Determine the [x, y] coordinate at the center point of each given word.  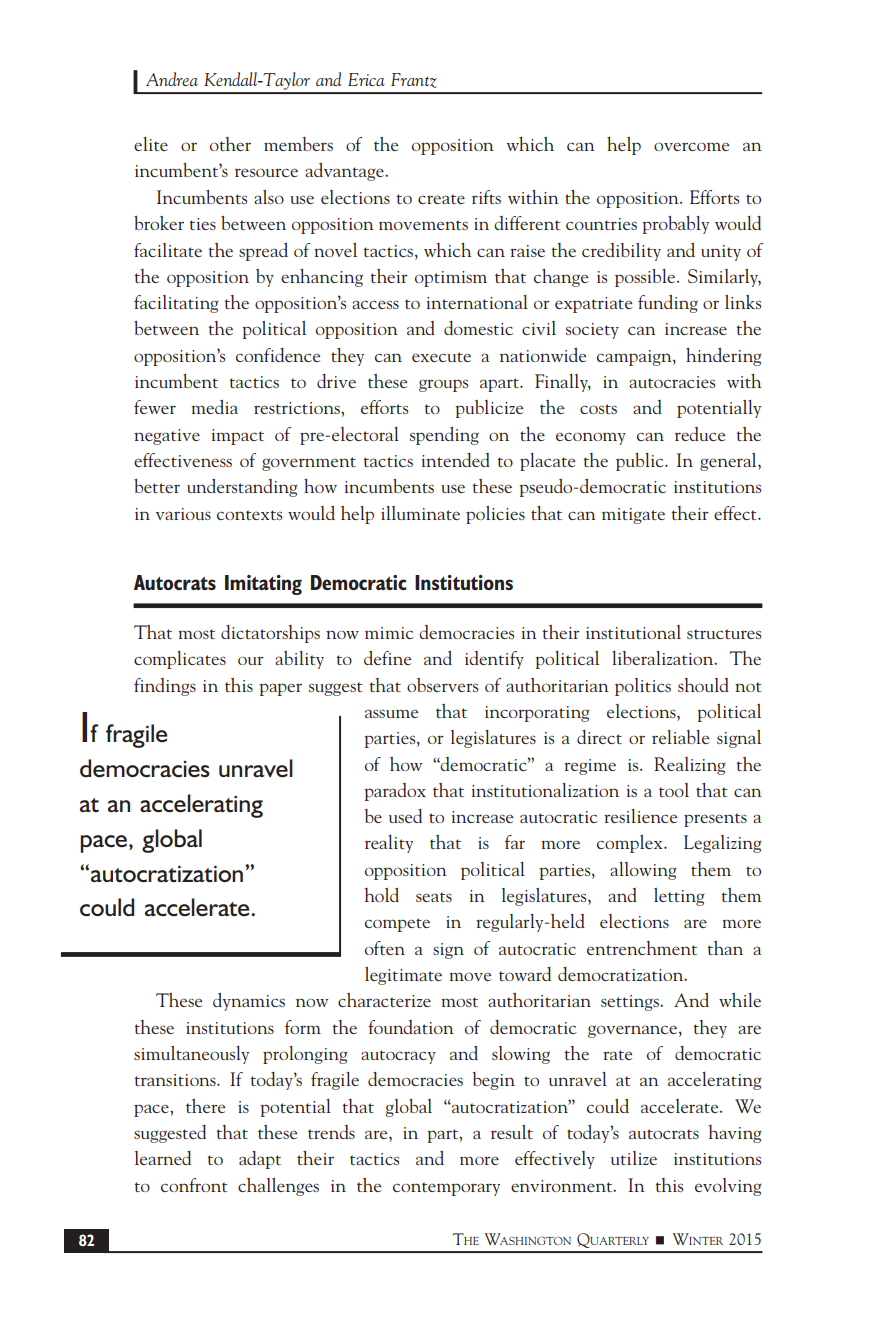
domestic [478, 328]
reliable [680, 737]
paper [280, 689]
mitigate [633, 516]
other [230, 144]
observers [442, 685]
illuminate [420, 513]
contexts [249, 515]
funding [668, 304]
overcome [691, 146]
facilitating [176, 304]
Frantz [414, 80]
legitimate [403, 976]
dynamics [249, 1002]
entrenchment [642, 948]
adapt [260, 1160]
